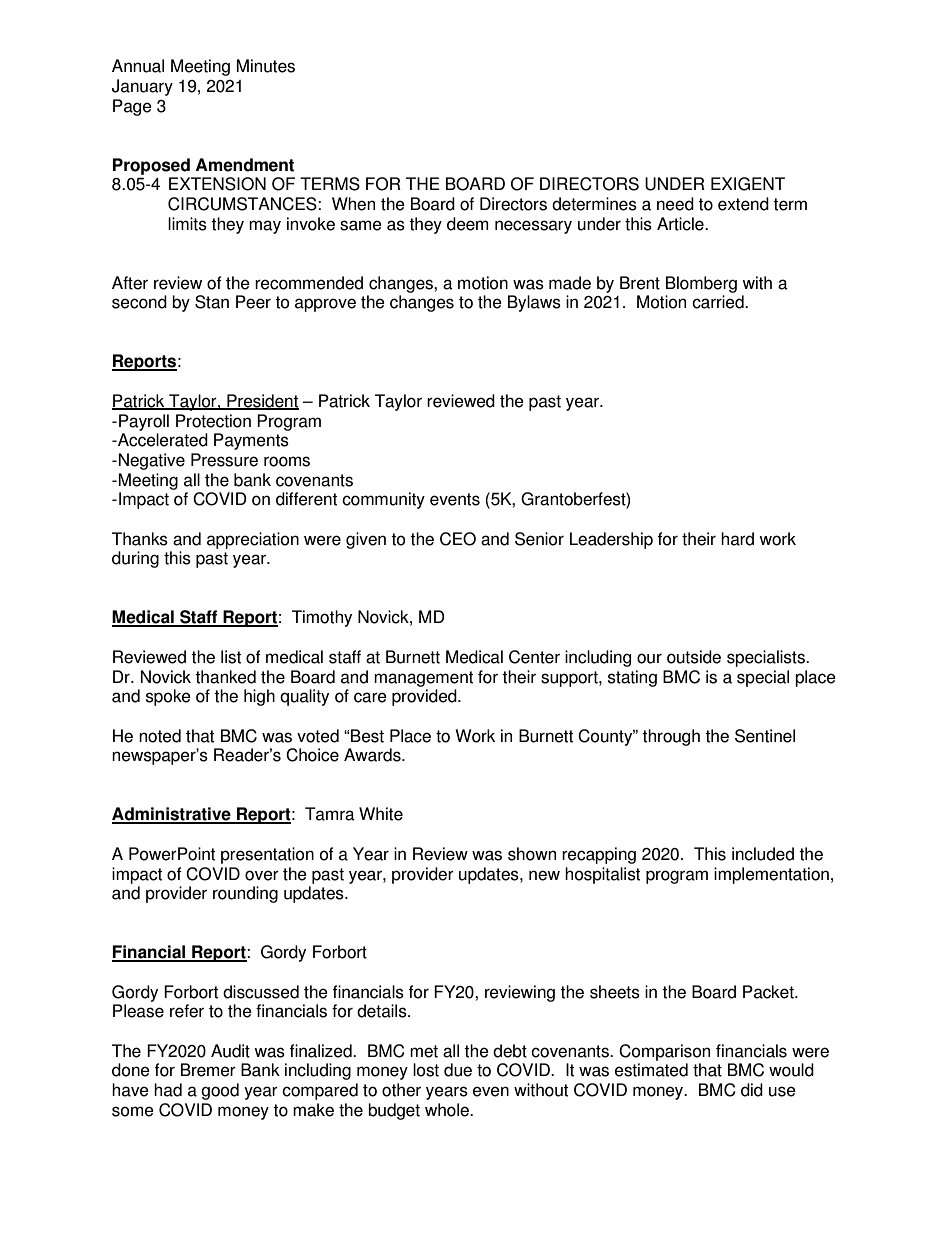 The width and height of the screenshot is (952, 1233). Describe the element at coordinates (142, 87) in the screenshot. I see `January` at that location.
